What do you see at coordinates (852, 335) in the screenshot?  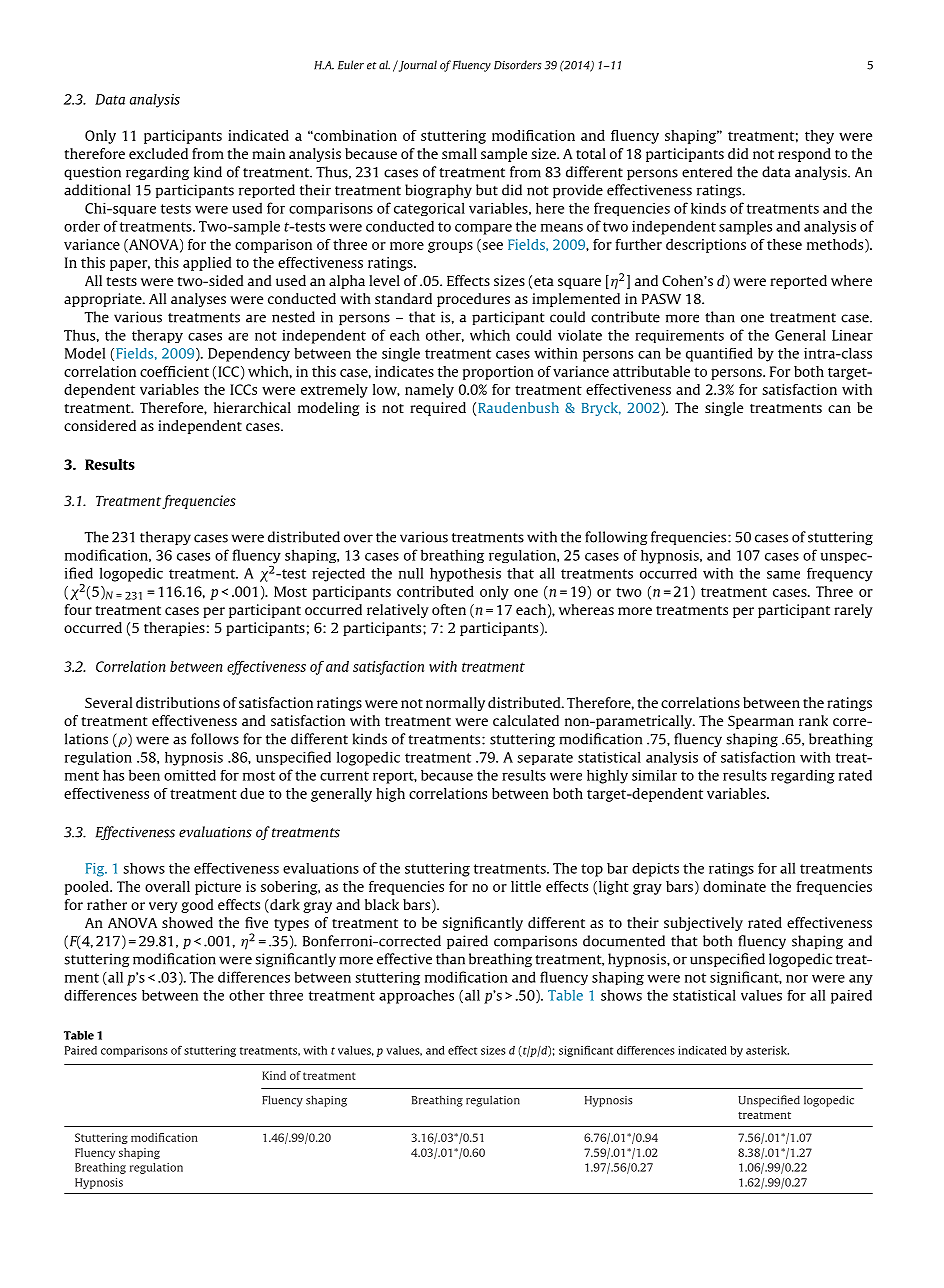 I see `Linear` at bounding box center [852, 335].
